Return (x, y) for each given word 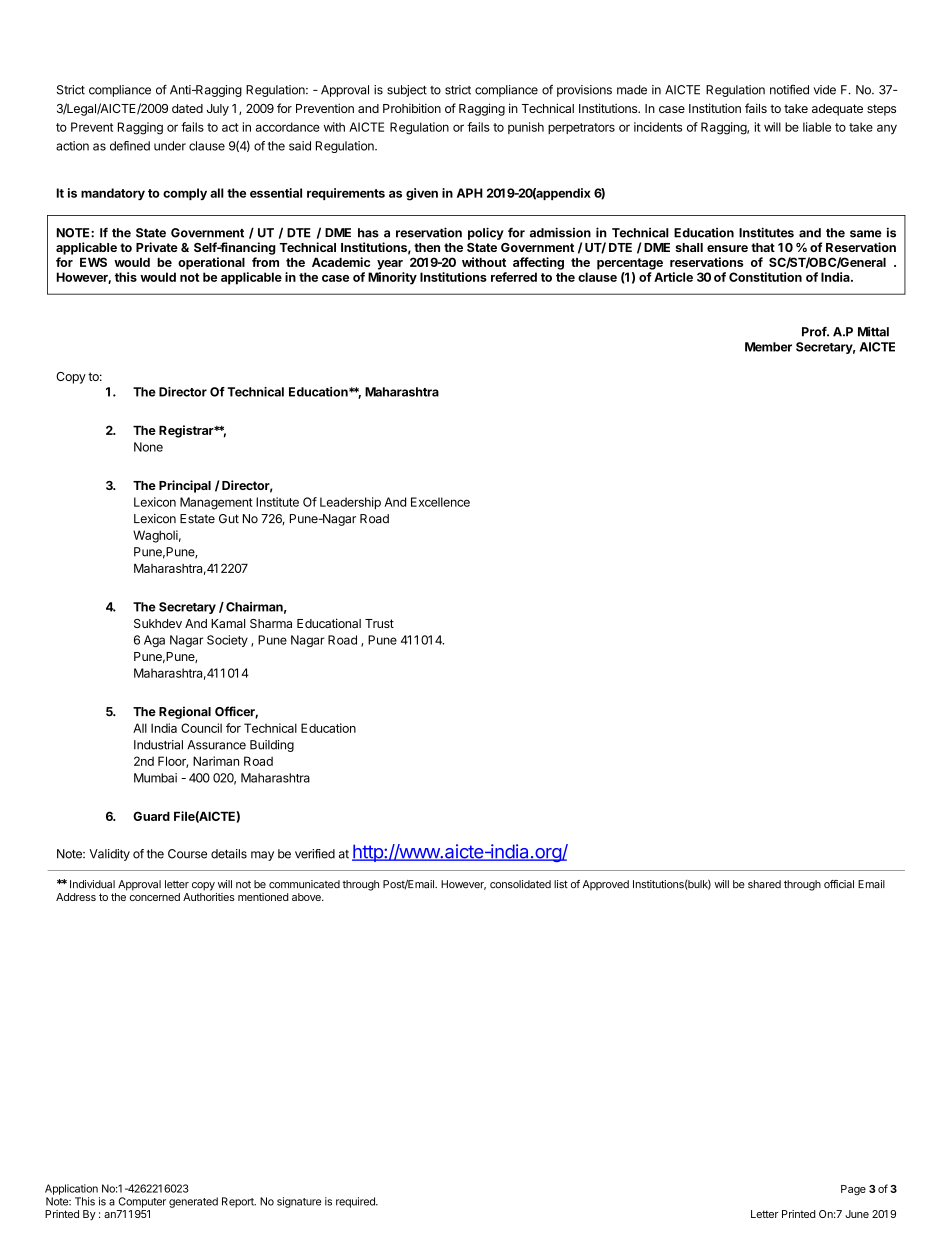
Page (853, 1190)
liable (817, 127)
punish (526, 128)
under (170, 146)
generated (193, 1202)
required (356, 1202)
